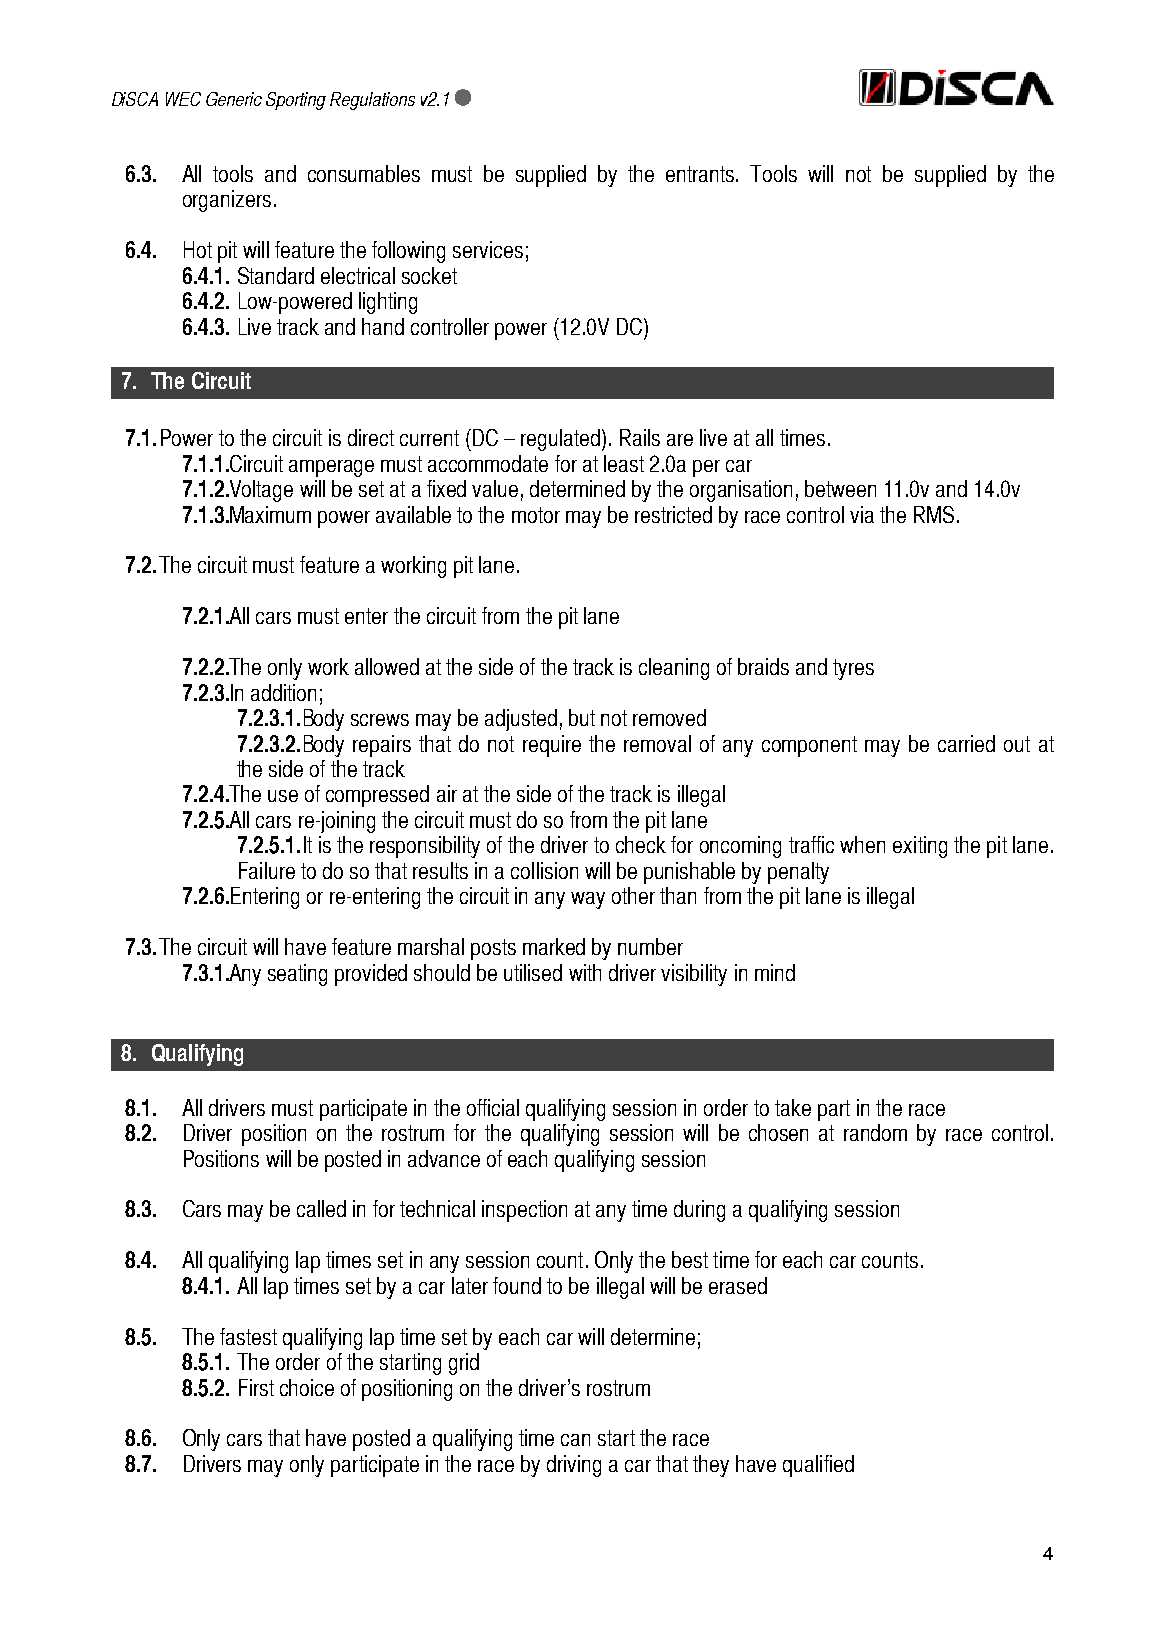 The width and height of the image is (1165, 1648). What do you see at coordinates (875, 1132) in the image?
I see `random` at bounding box center [875, 1132].
